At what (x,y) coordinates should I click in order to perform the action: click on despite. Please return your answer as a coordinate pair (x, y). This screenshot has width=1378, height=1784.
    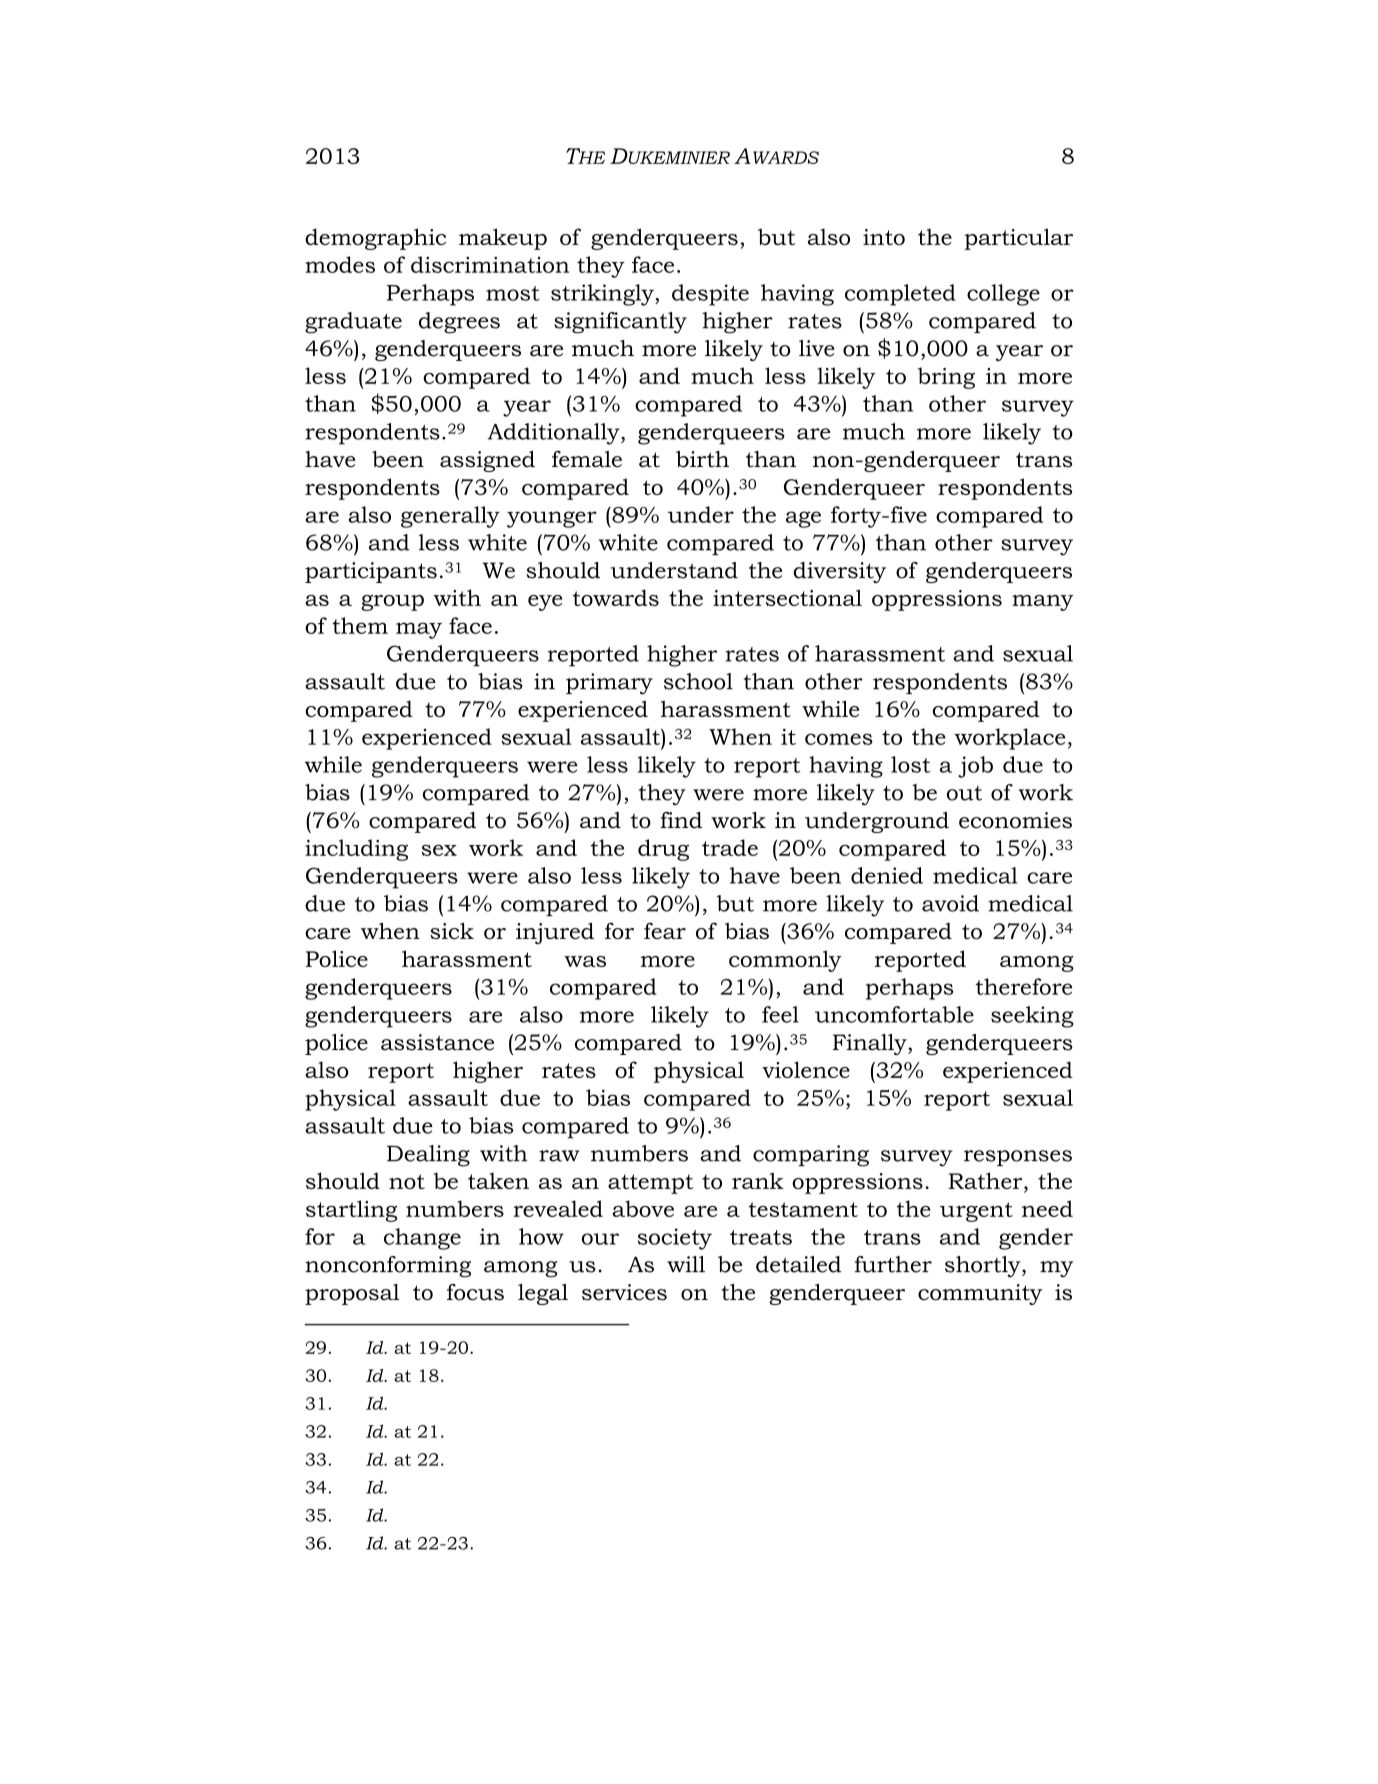
    Looking at the image, I should click on (710, 295).
